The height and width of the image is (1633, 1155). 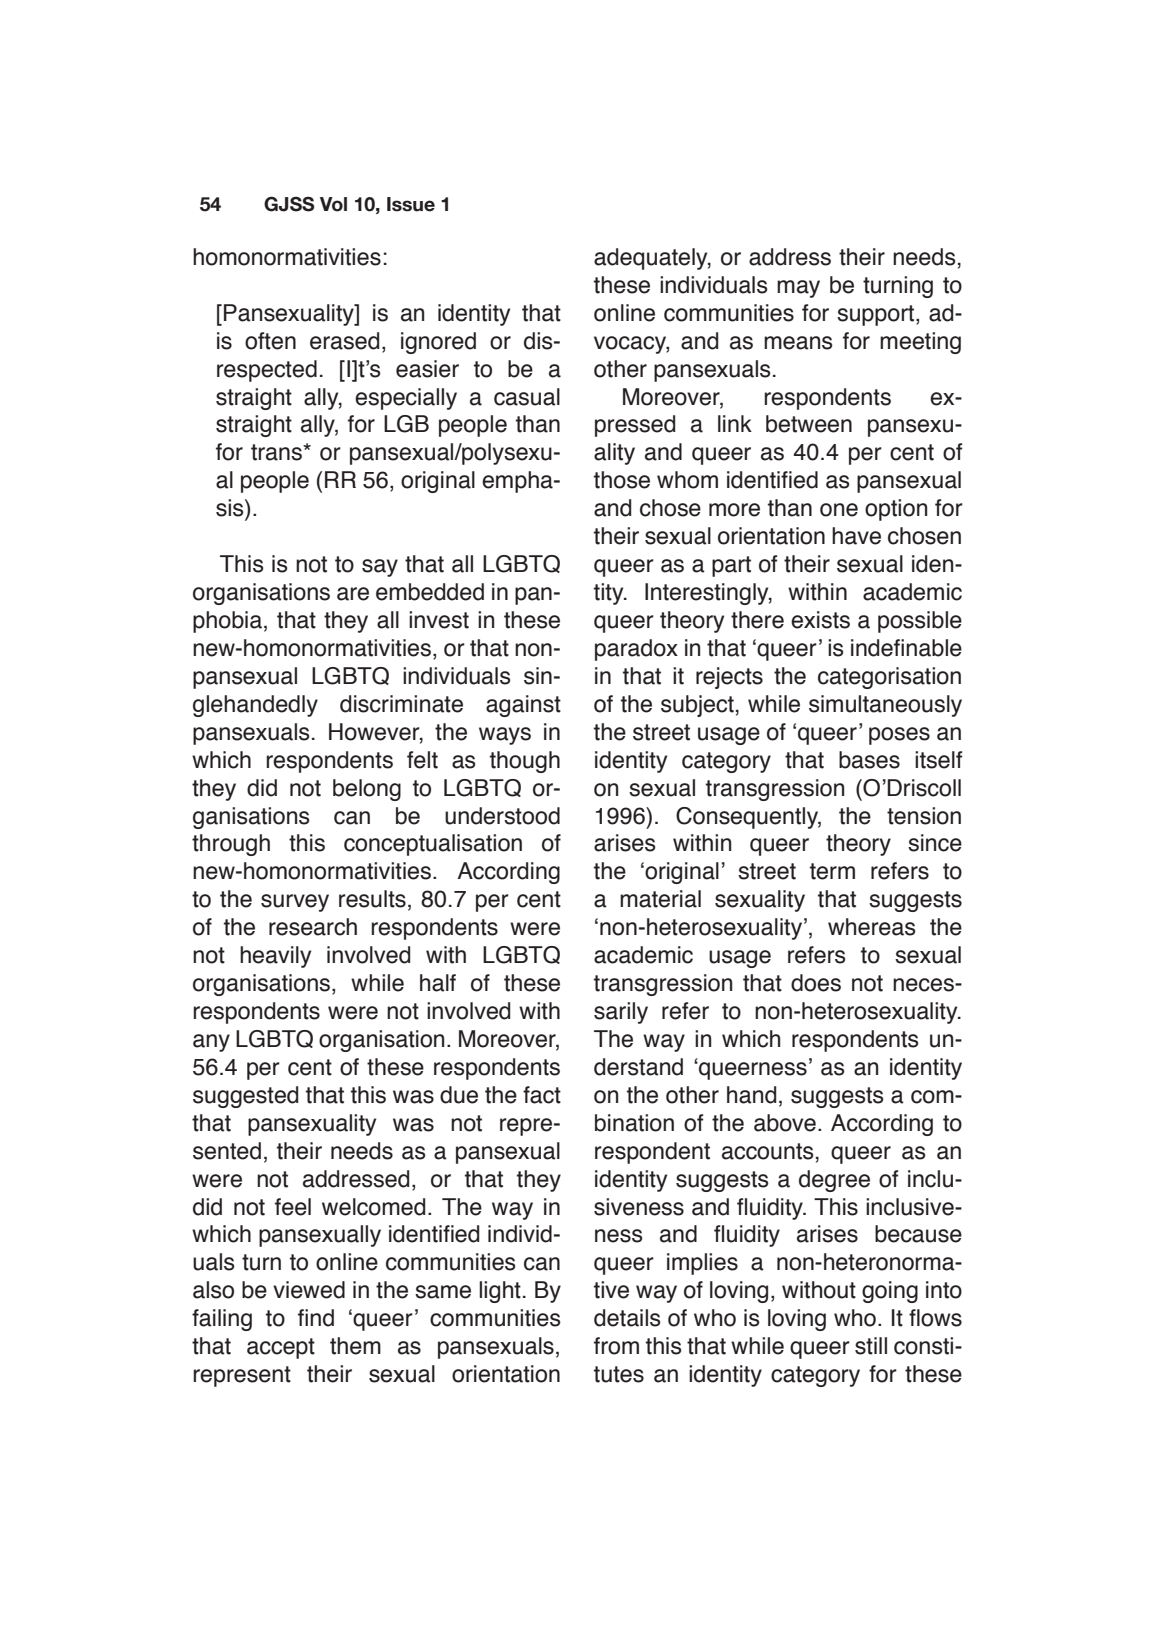 I want to click on though, so click(x=525, y=762).
